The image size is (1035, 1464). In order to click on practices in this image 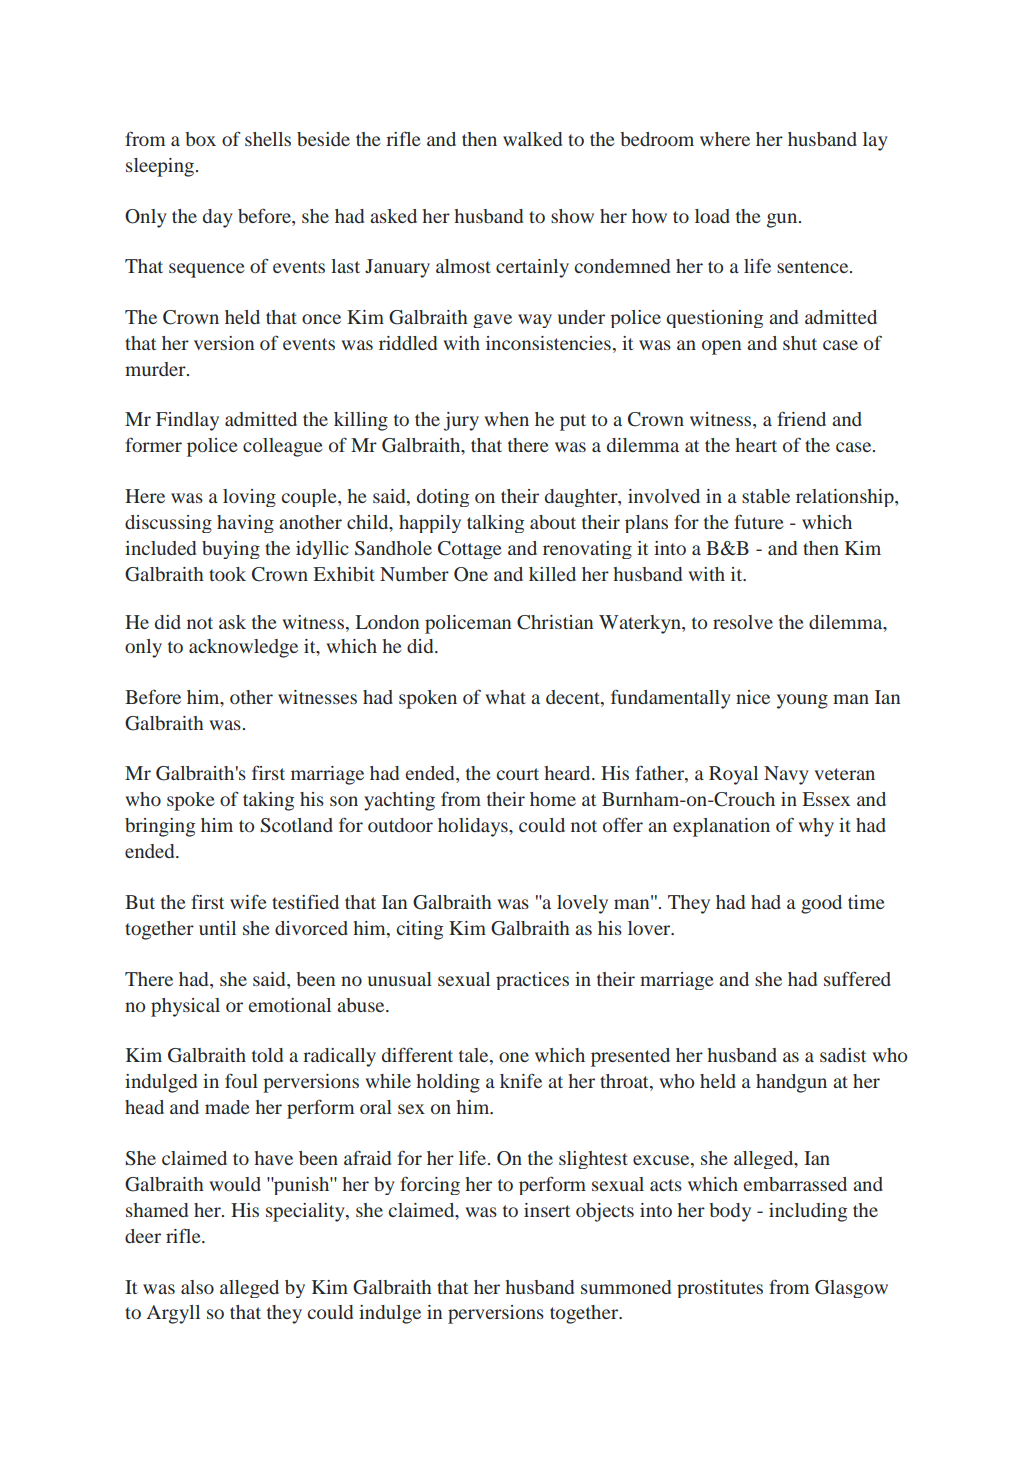, I will do `click(532, 981)`.
